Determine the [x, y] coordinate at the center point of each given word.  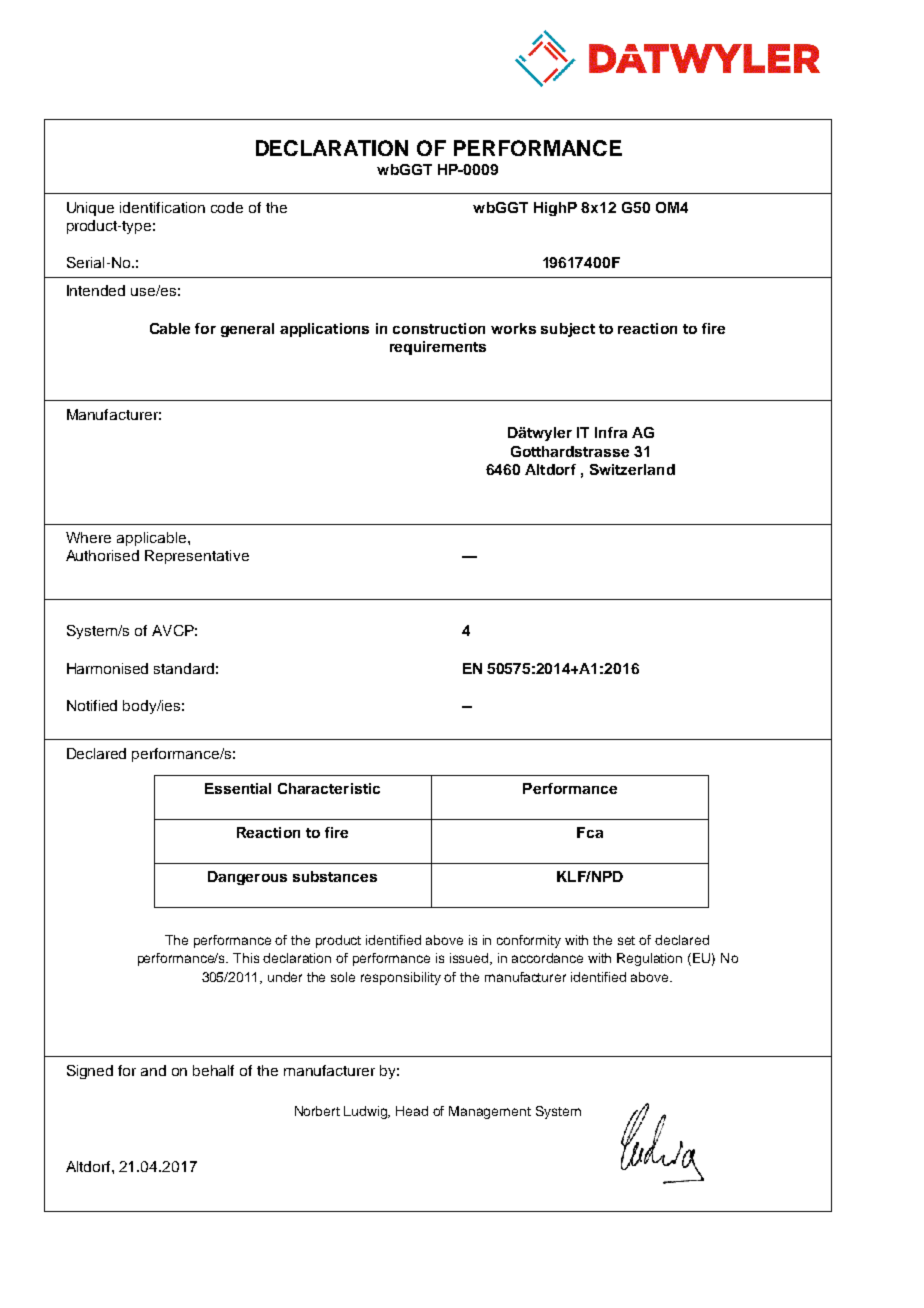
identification [162, 207]
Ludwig [367, 1112]
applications [324, 330]
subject [568, 330]
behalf [213, 1070]
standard [184, 668]
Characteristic [329, 788]
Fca [590, 832]
